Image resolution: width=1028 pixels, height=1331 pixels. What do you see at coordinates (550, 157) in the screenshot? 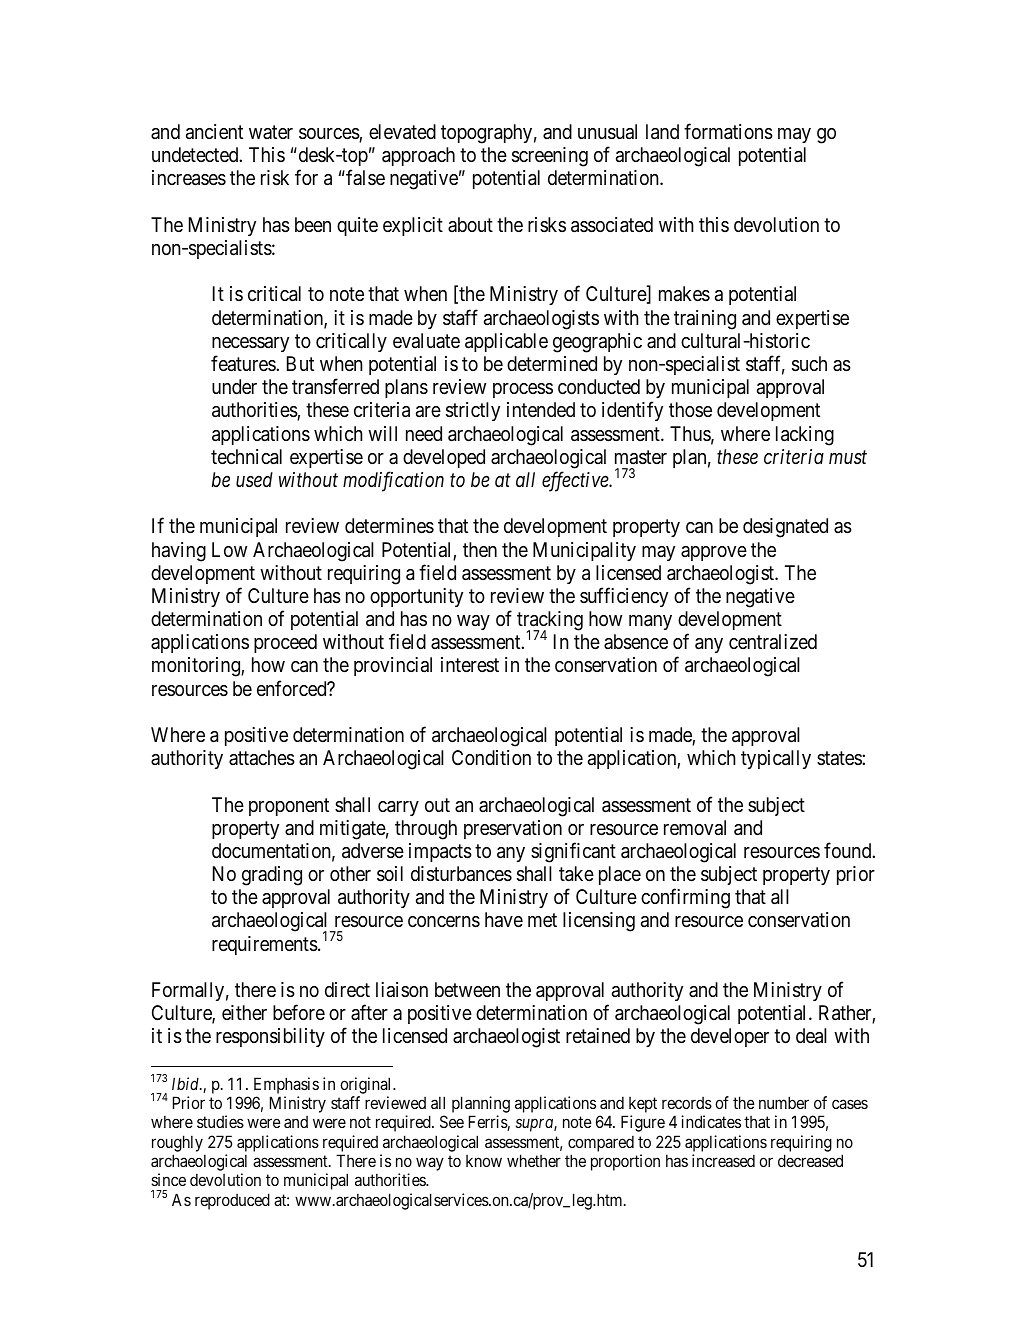
I see `screening` at bounding box center [550, 157].
